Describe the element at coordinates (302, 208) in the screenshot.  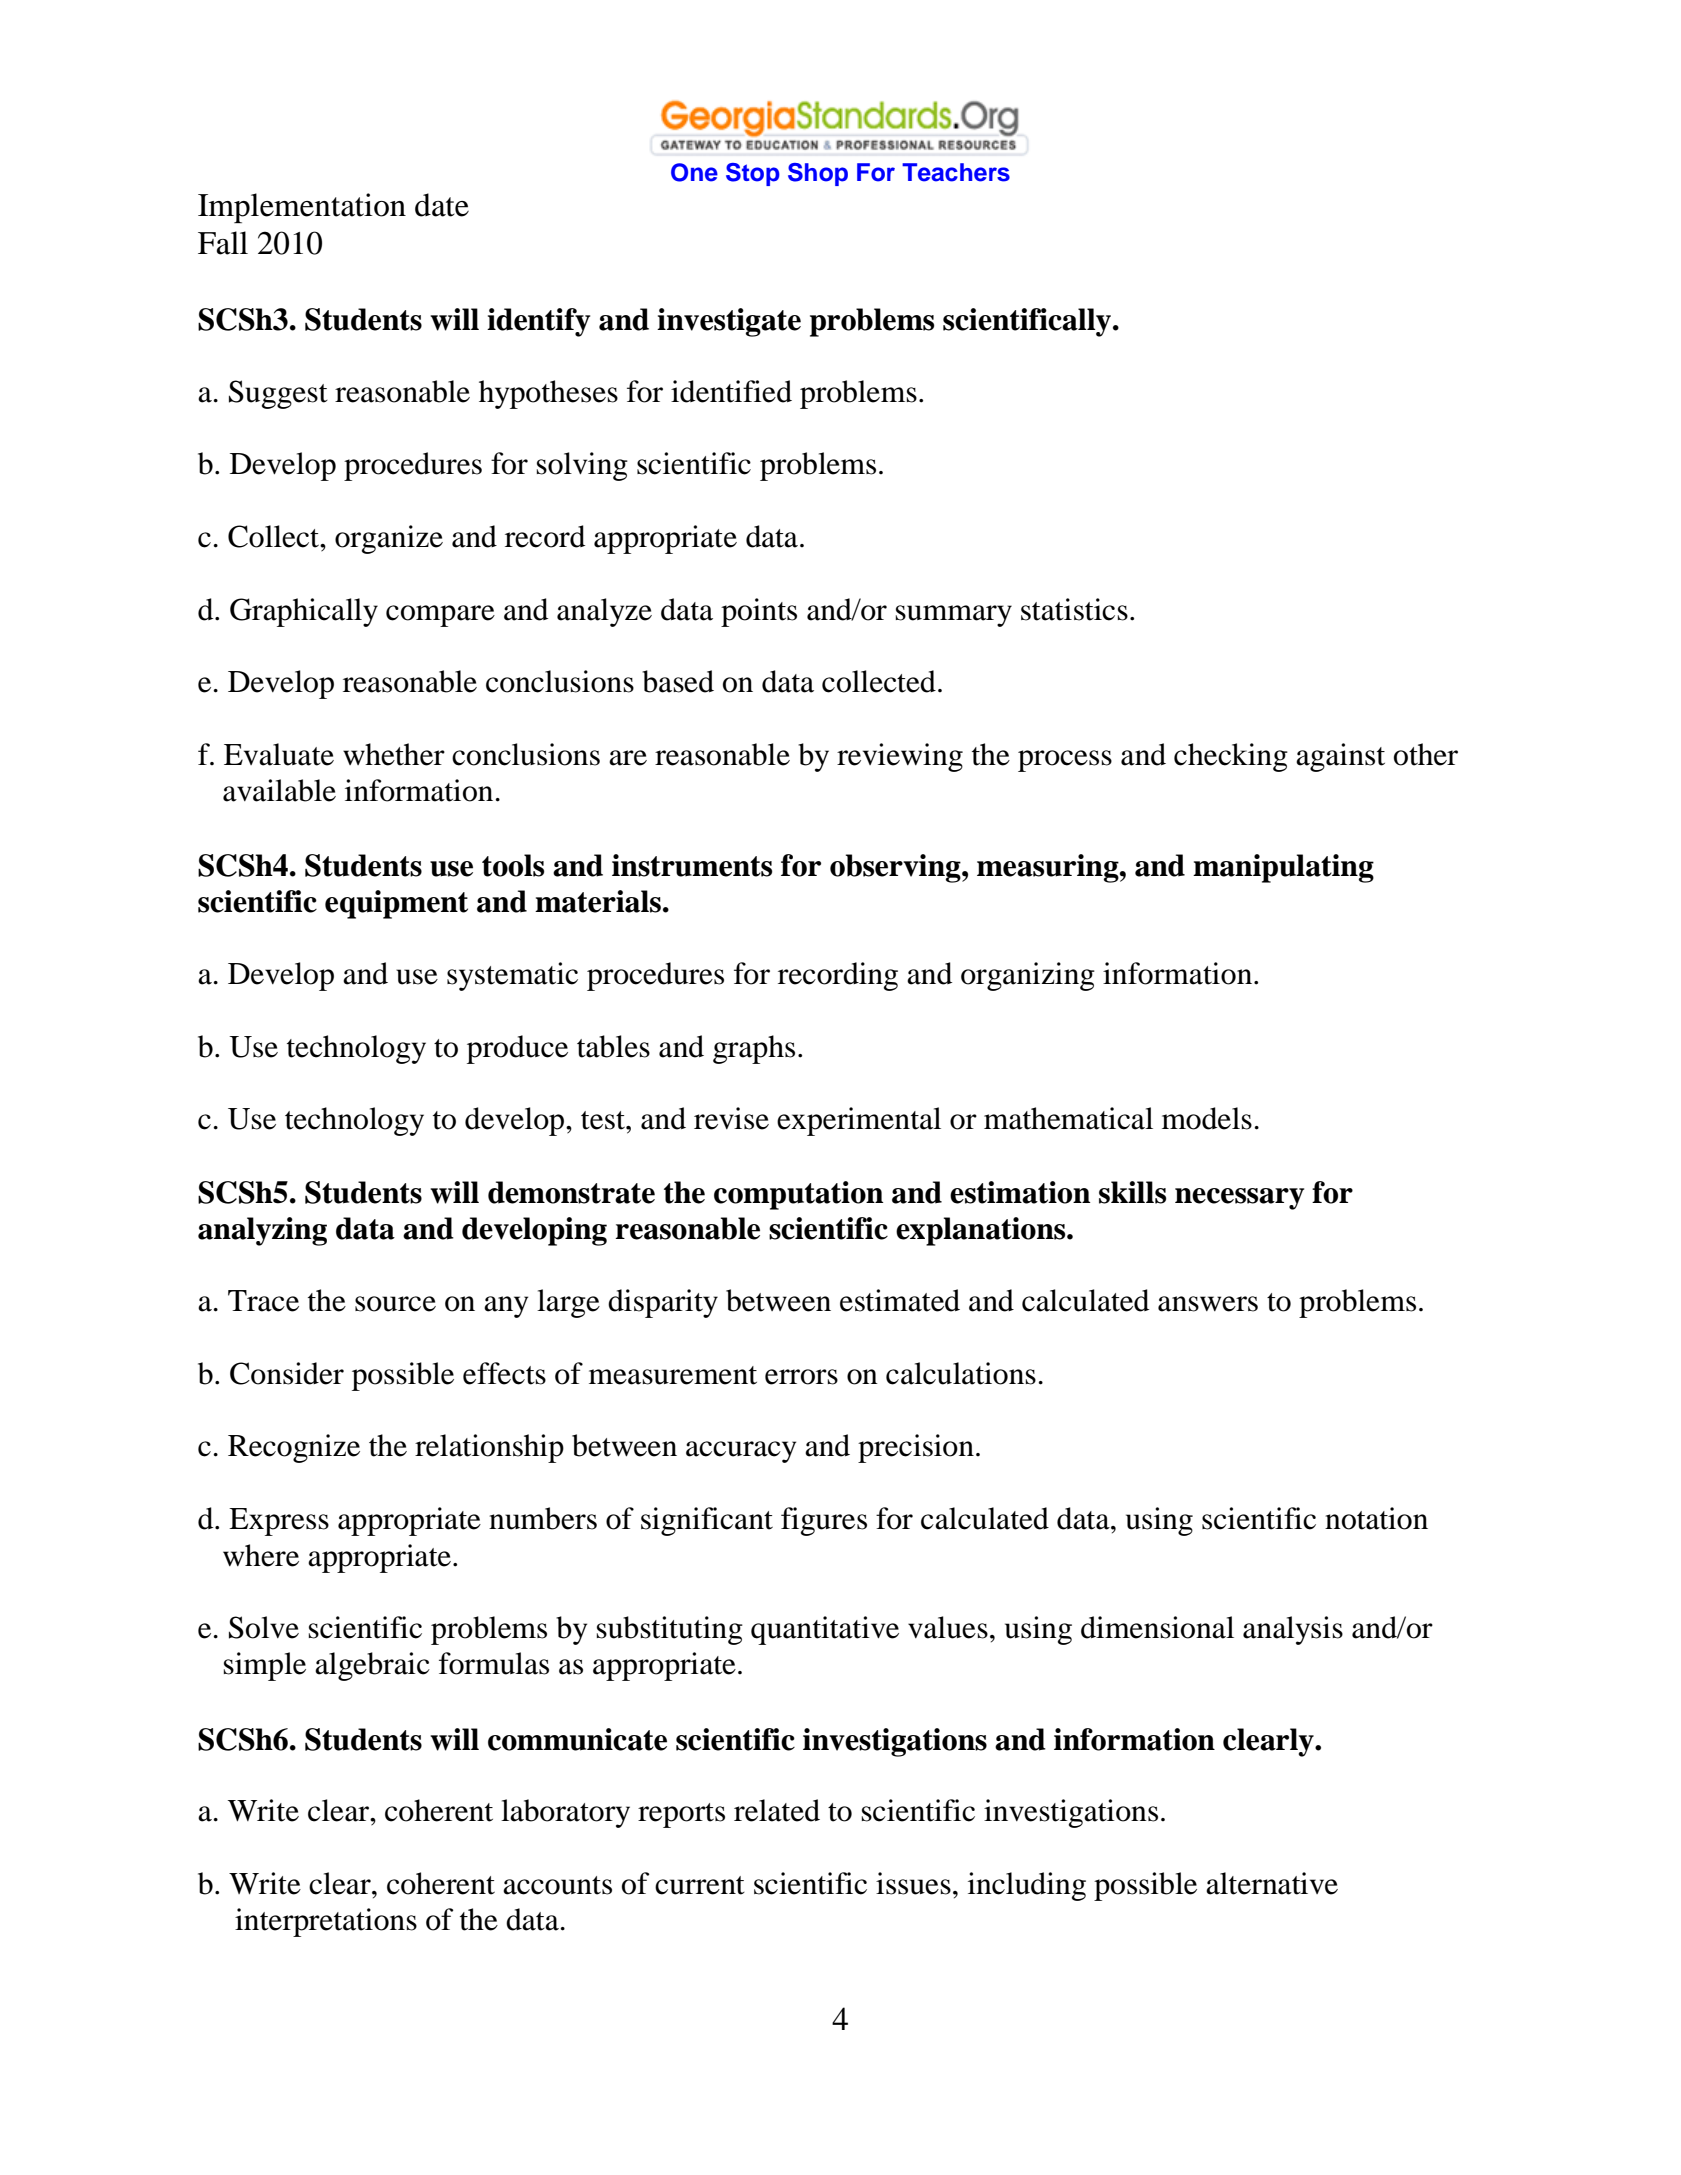
I see `Implementation` at that location.
